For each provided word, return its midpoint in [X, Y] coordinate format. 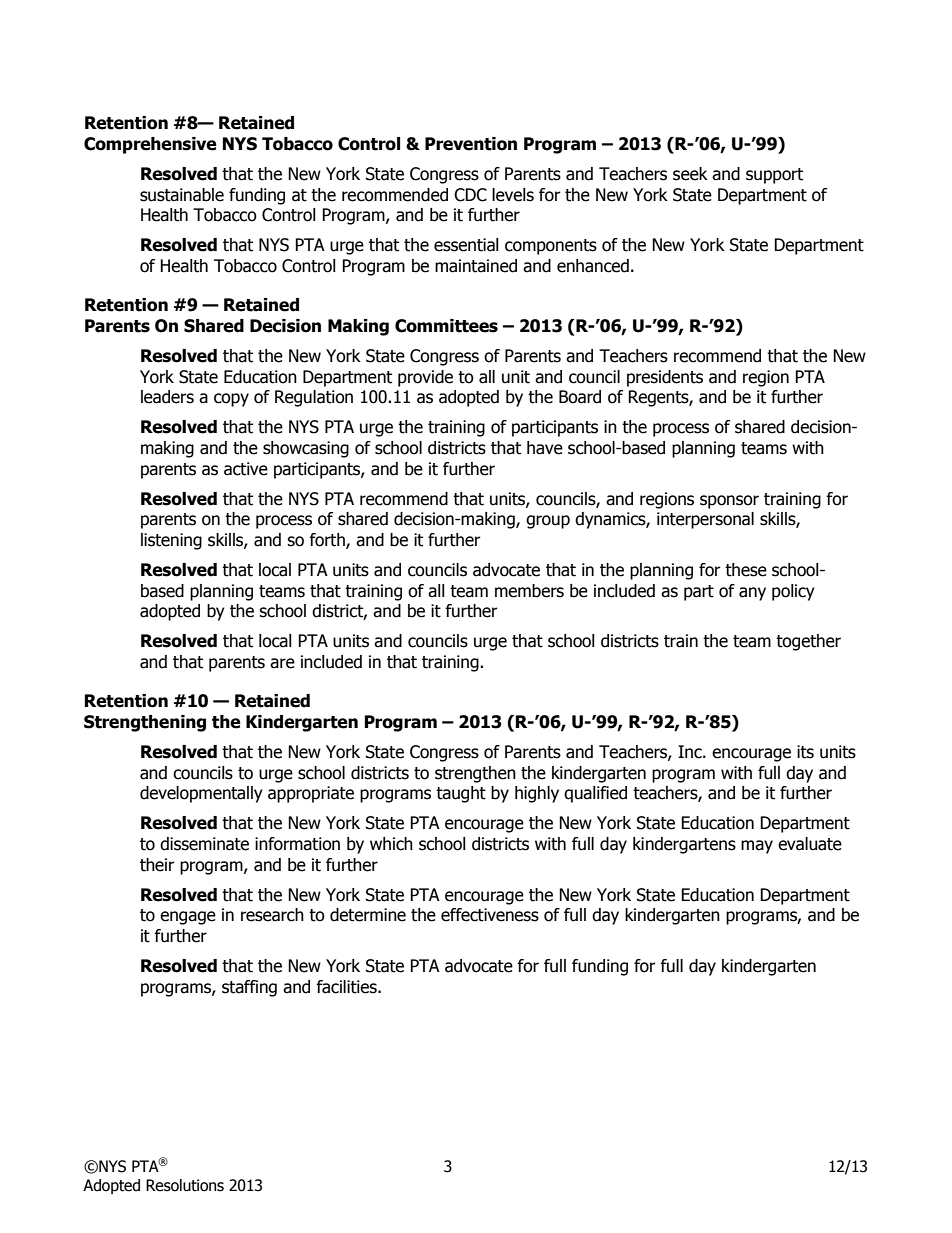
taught [461, 794]
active [246, 469]
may [757, 847]
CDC [470, 195]
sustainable [182, 195]
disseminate [204, 844]
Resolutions [185, 1185]
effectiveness [490, 915]
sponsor [729, 502]
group [548, 522]
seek [690, 174]
